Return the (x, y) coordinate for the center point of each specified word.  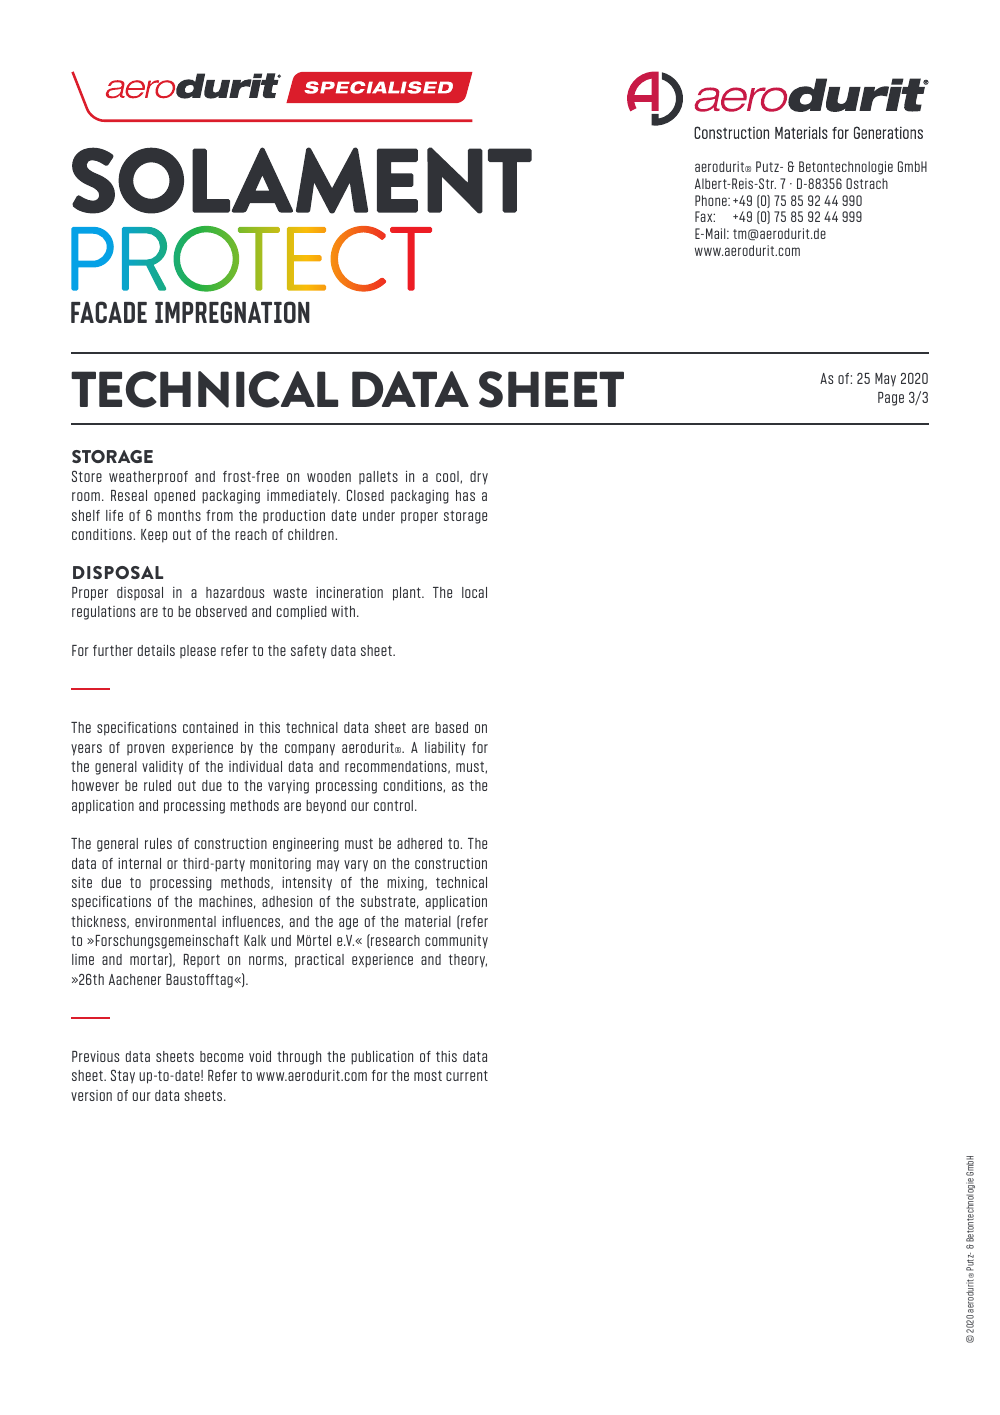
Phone (712, 200)
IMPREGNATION (232, 312)
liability (445, 748)
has (465, 495)
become (221, 1056)
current (467, 1075)
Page (891, 399)
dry (479, 478)
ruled (157, 785)
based (451, 727)
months (179, 515)
